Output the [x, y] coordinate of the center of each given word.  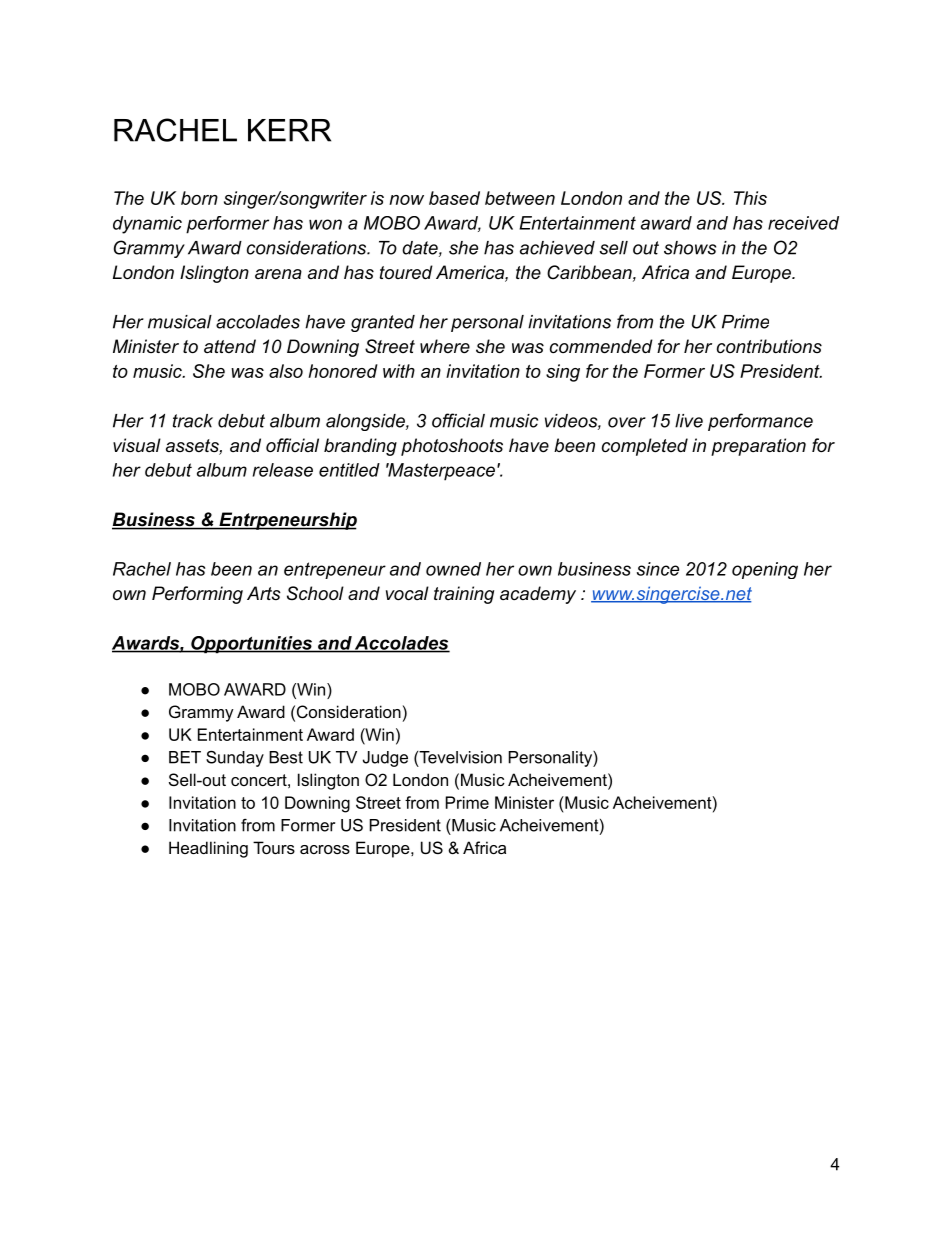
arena [278, 274]
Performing [197, 595]
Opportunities [251, 645]
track [193, 421]
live [689, 421]
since [658, 569]
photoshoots [452, 447]
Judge [385, 759]
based [454, 198]
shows [690, 248]
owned [453, 569]
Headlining [208, 849]
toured [406, 272]
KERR [289, 130]
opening [765, 570]
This [750, 198]
